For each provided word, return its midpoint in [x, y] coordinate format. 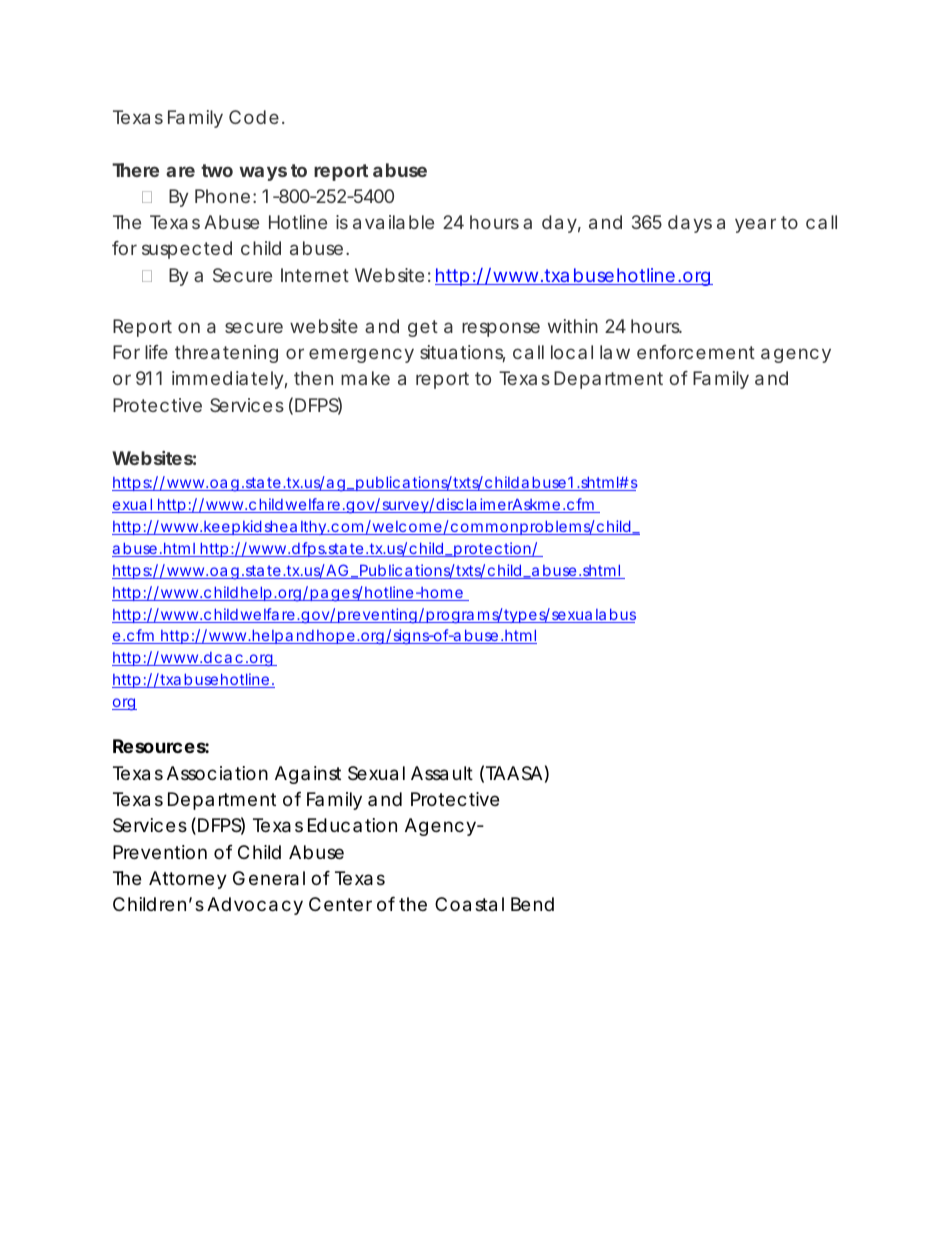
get [423, 328]
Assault [442, 773]
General [269, 878]
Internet [315, 275]
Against [308, 775]
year [755, 225]
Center [340, 904]
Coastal [469, 904]
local [572, 352]
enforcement [696, 352]
